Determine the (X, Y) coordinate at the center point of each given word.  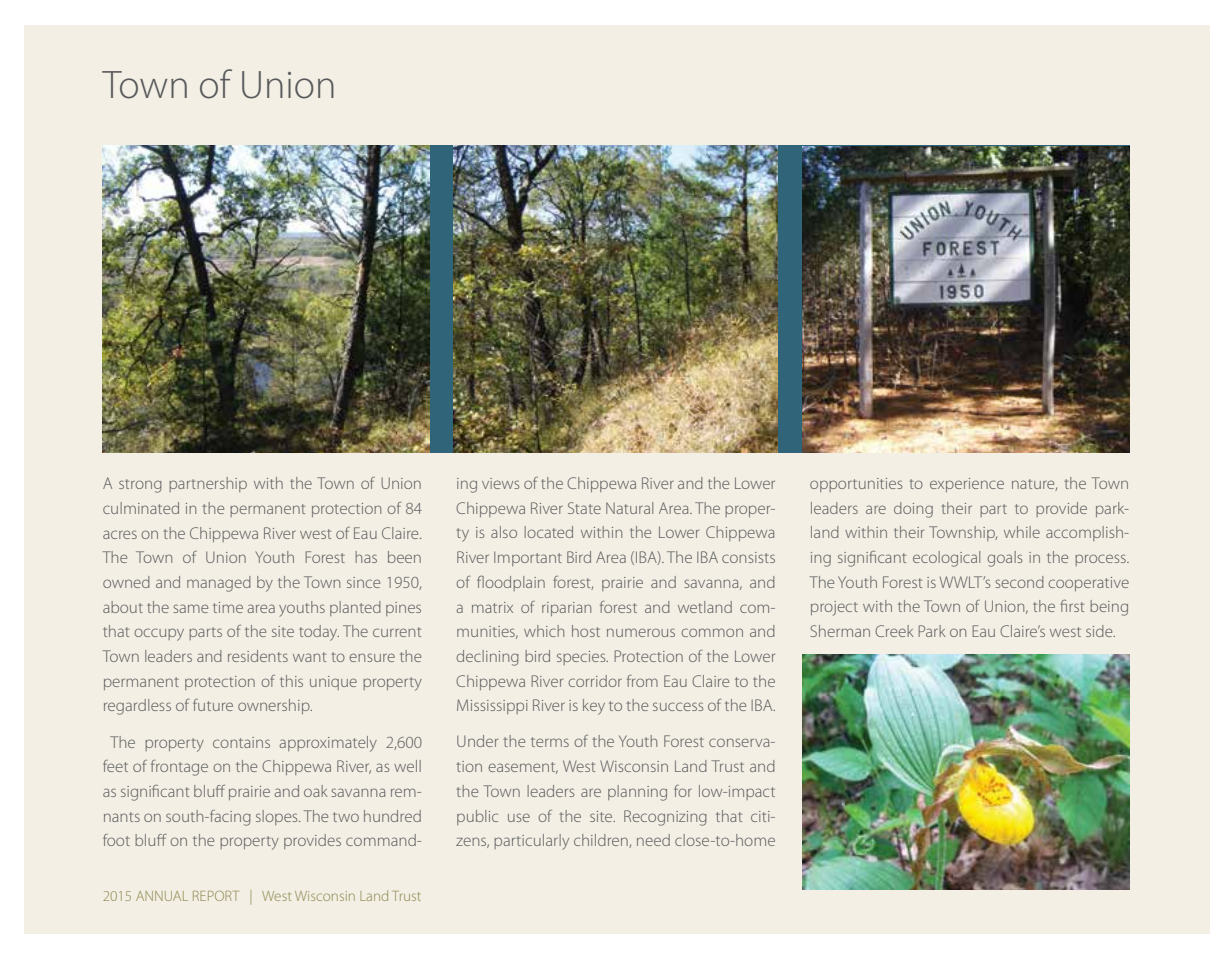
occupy (159, 634)
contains (241, 742)
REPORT (215, 896)
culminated (141, 508)
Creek (894, 631)
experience (967, 485)
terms (550, 742)
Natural (629, 508)
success (678, 706)
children (602, 841)
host (586, 631)
